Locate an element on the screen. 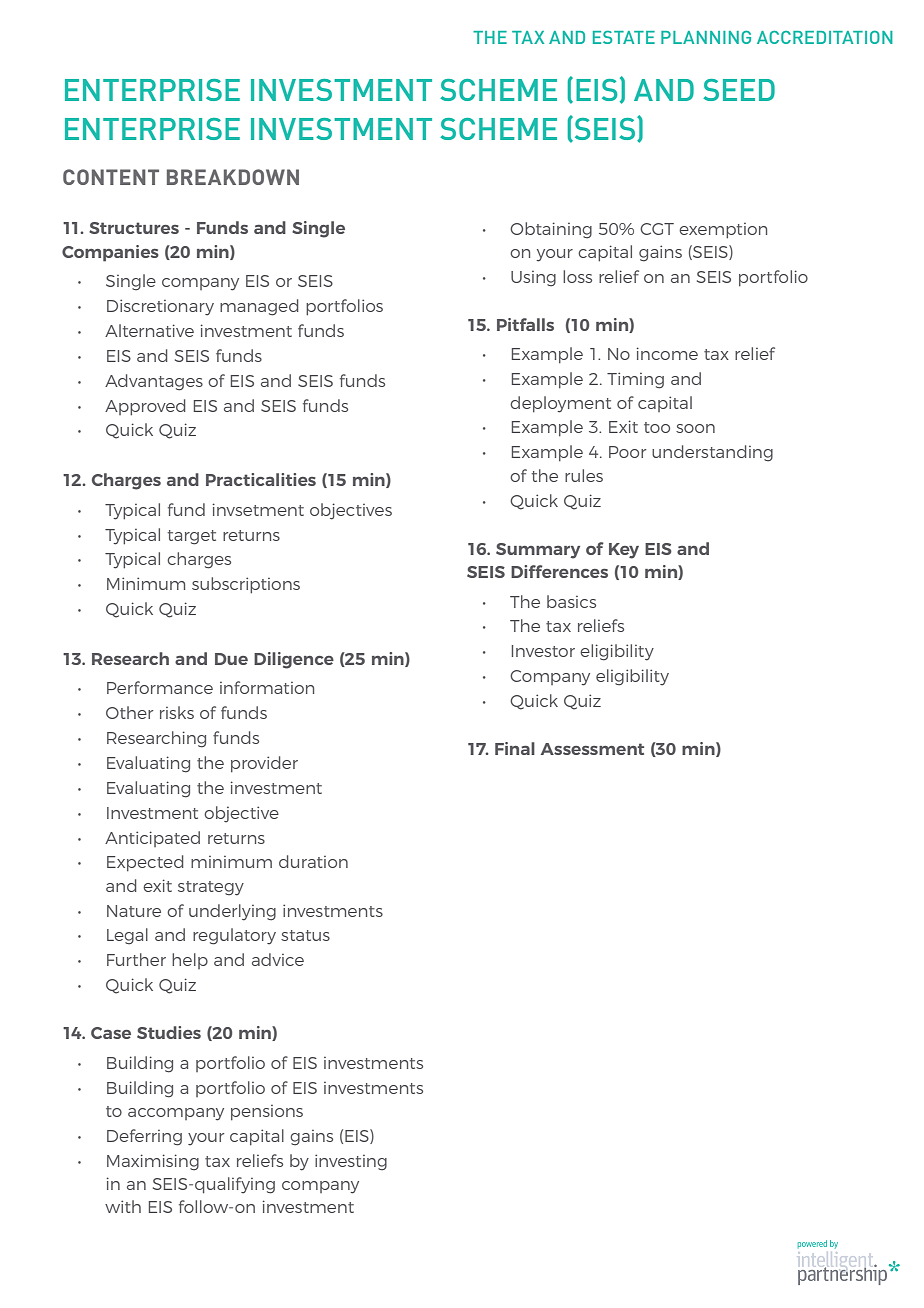 Image resolution: width=924 pixels, height=1308 pixels. BREAKDOWN is located at coordinates (233, 177).
